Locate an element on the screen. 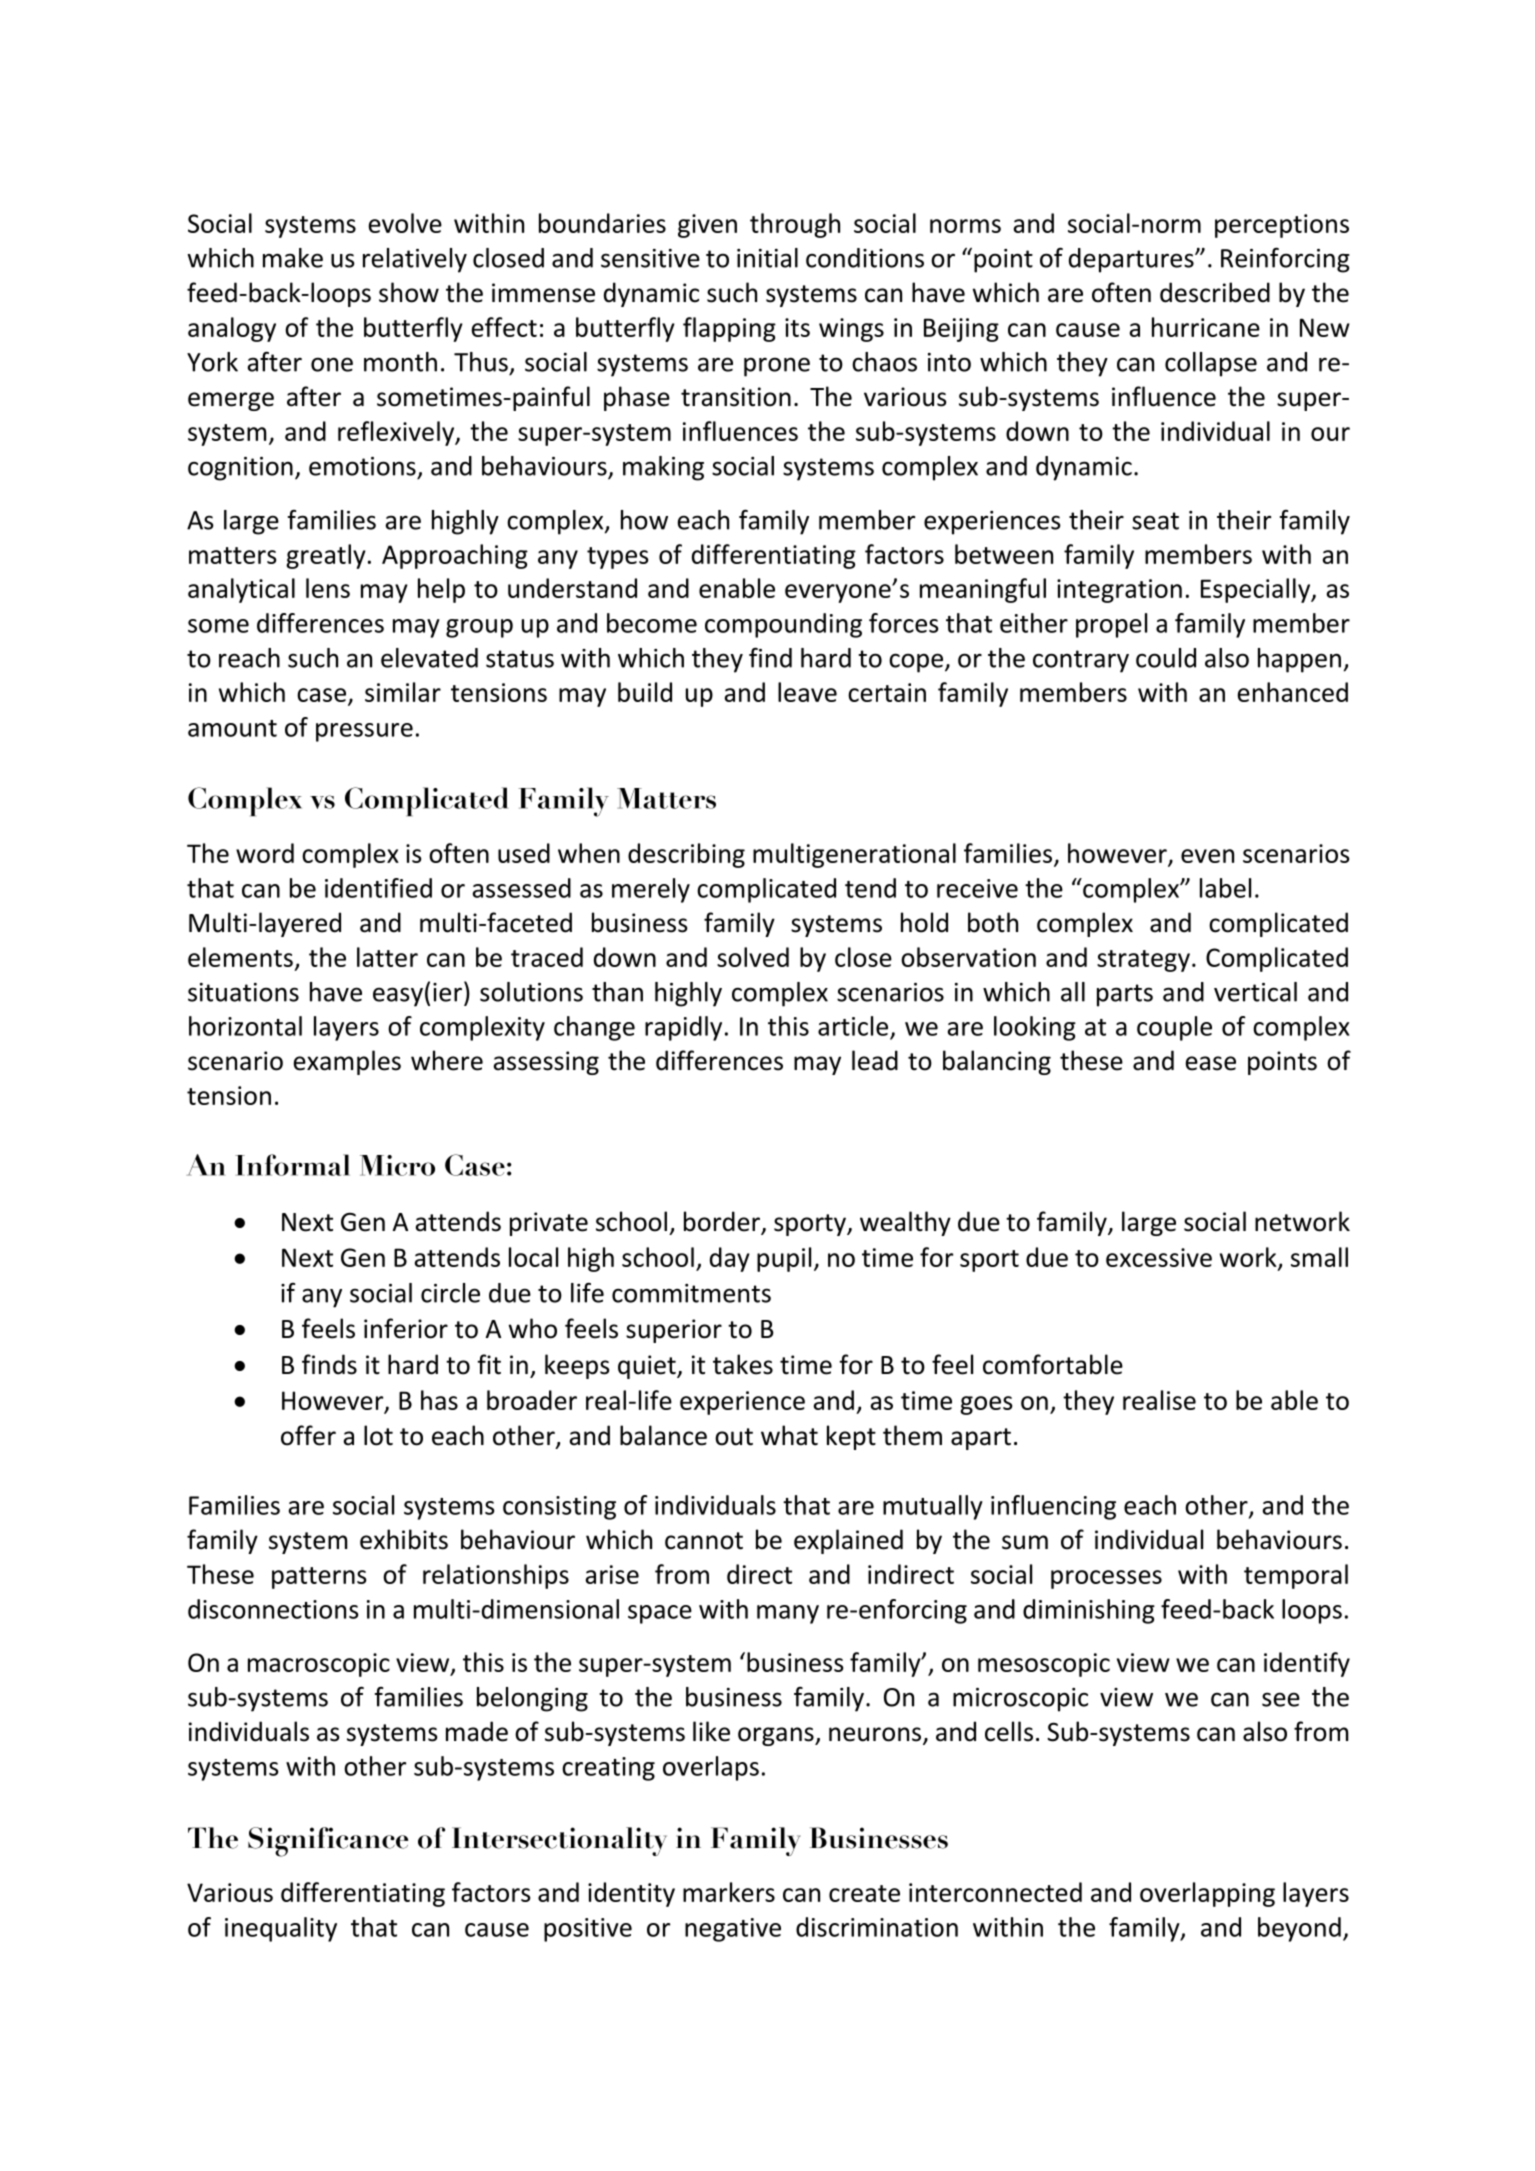 Image resolution: width=1535 pixels, height=2171 pixels. could is located at coordinates (1166, 658).
